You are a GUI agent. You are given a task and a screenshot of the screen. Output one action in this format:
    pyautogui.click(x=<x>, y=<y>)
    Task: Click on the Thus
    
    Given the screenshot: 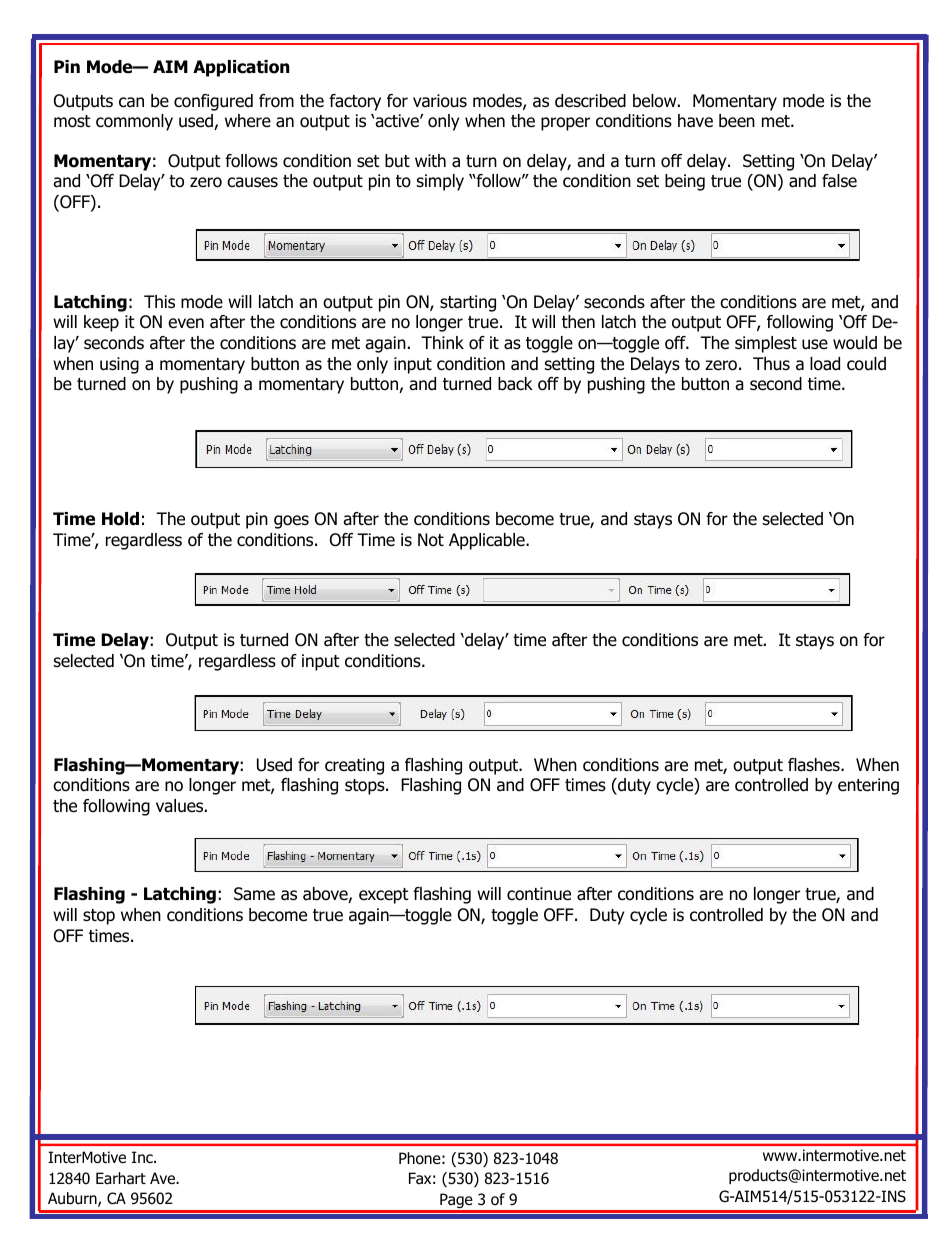 What is the action you would take?
    pyautogui.click(x=771, y=364)
